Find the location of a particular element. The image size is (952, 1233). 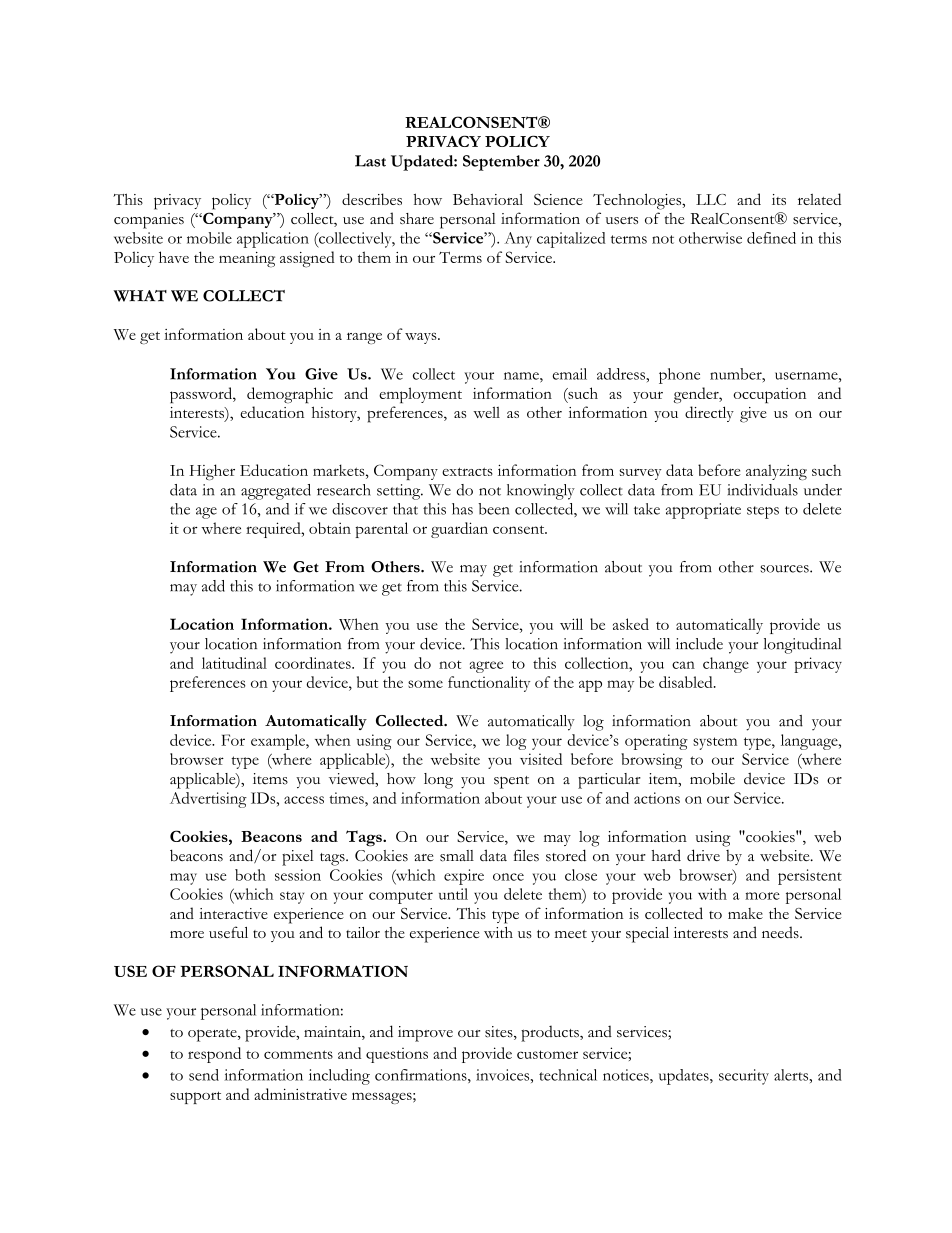

companies is located at coordinates (149, 221).
